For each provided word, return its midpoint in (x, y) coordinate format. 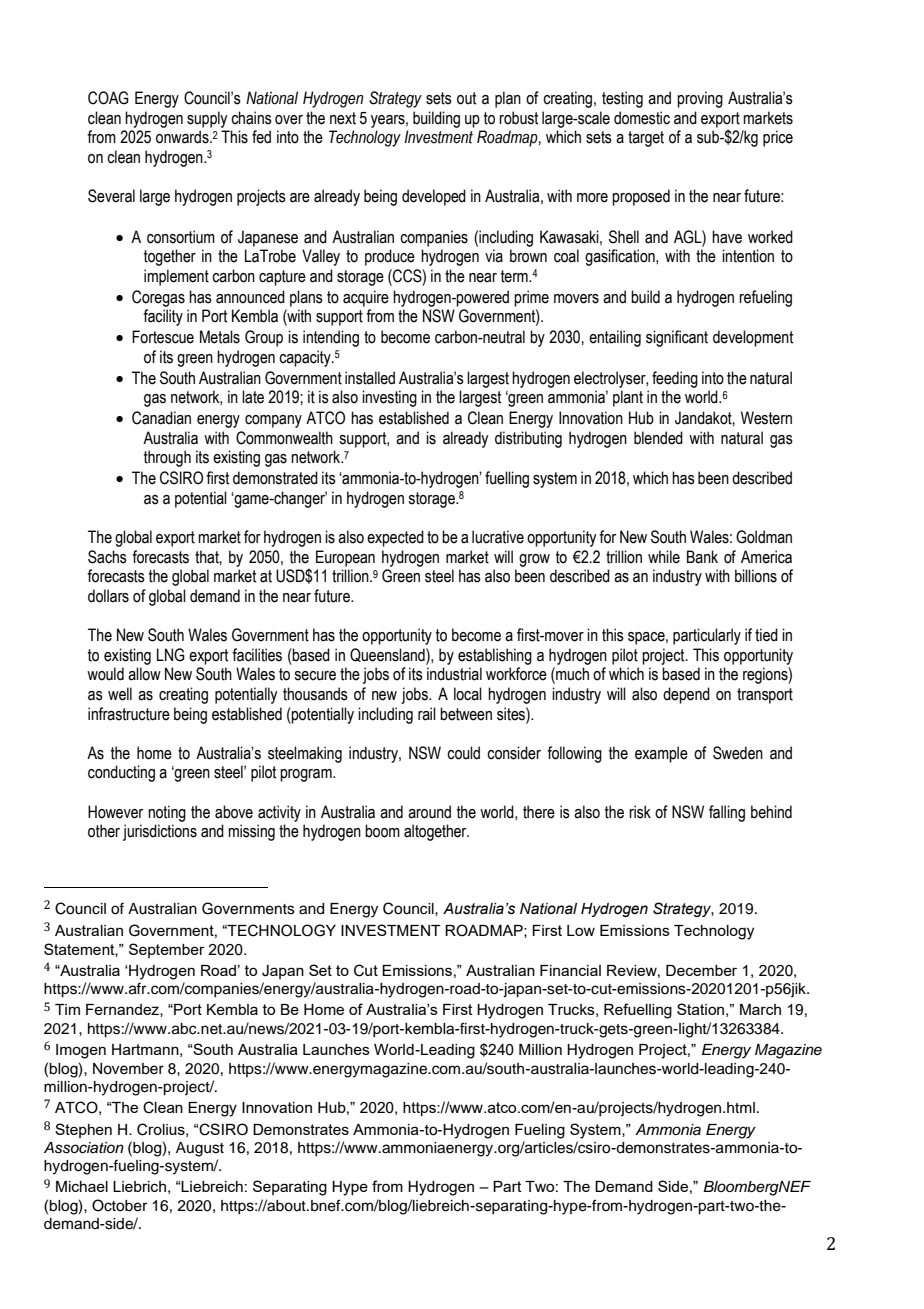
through (167, 458)
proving (700, 99)
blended (658, 438)
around (429, 812)
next (343, 118)
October (119, 1205)
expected (395, 538)
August (200, 1149)
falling (727, 813)
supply (207, 119)
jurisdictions (160, 832)
